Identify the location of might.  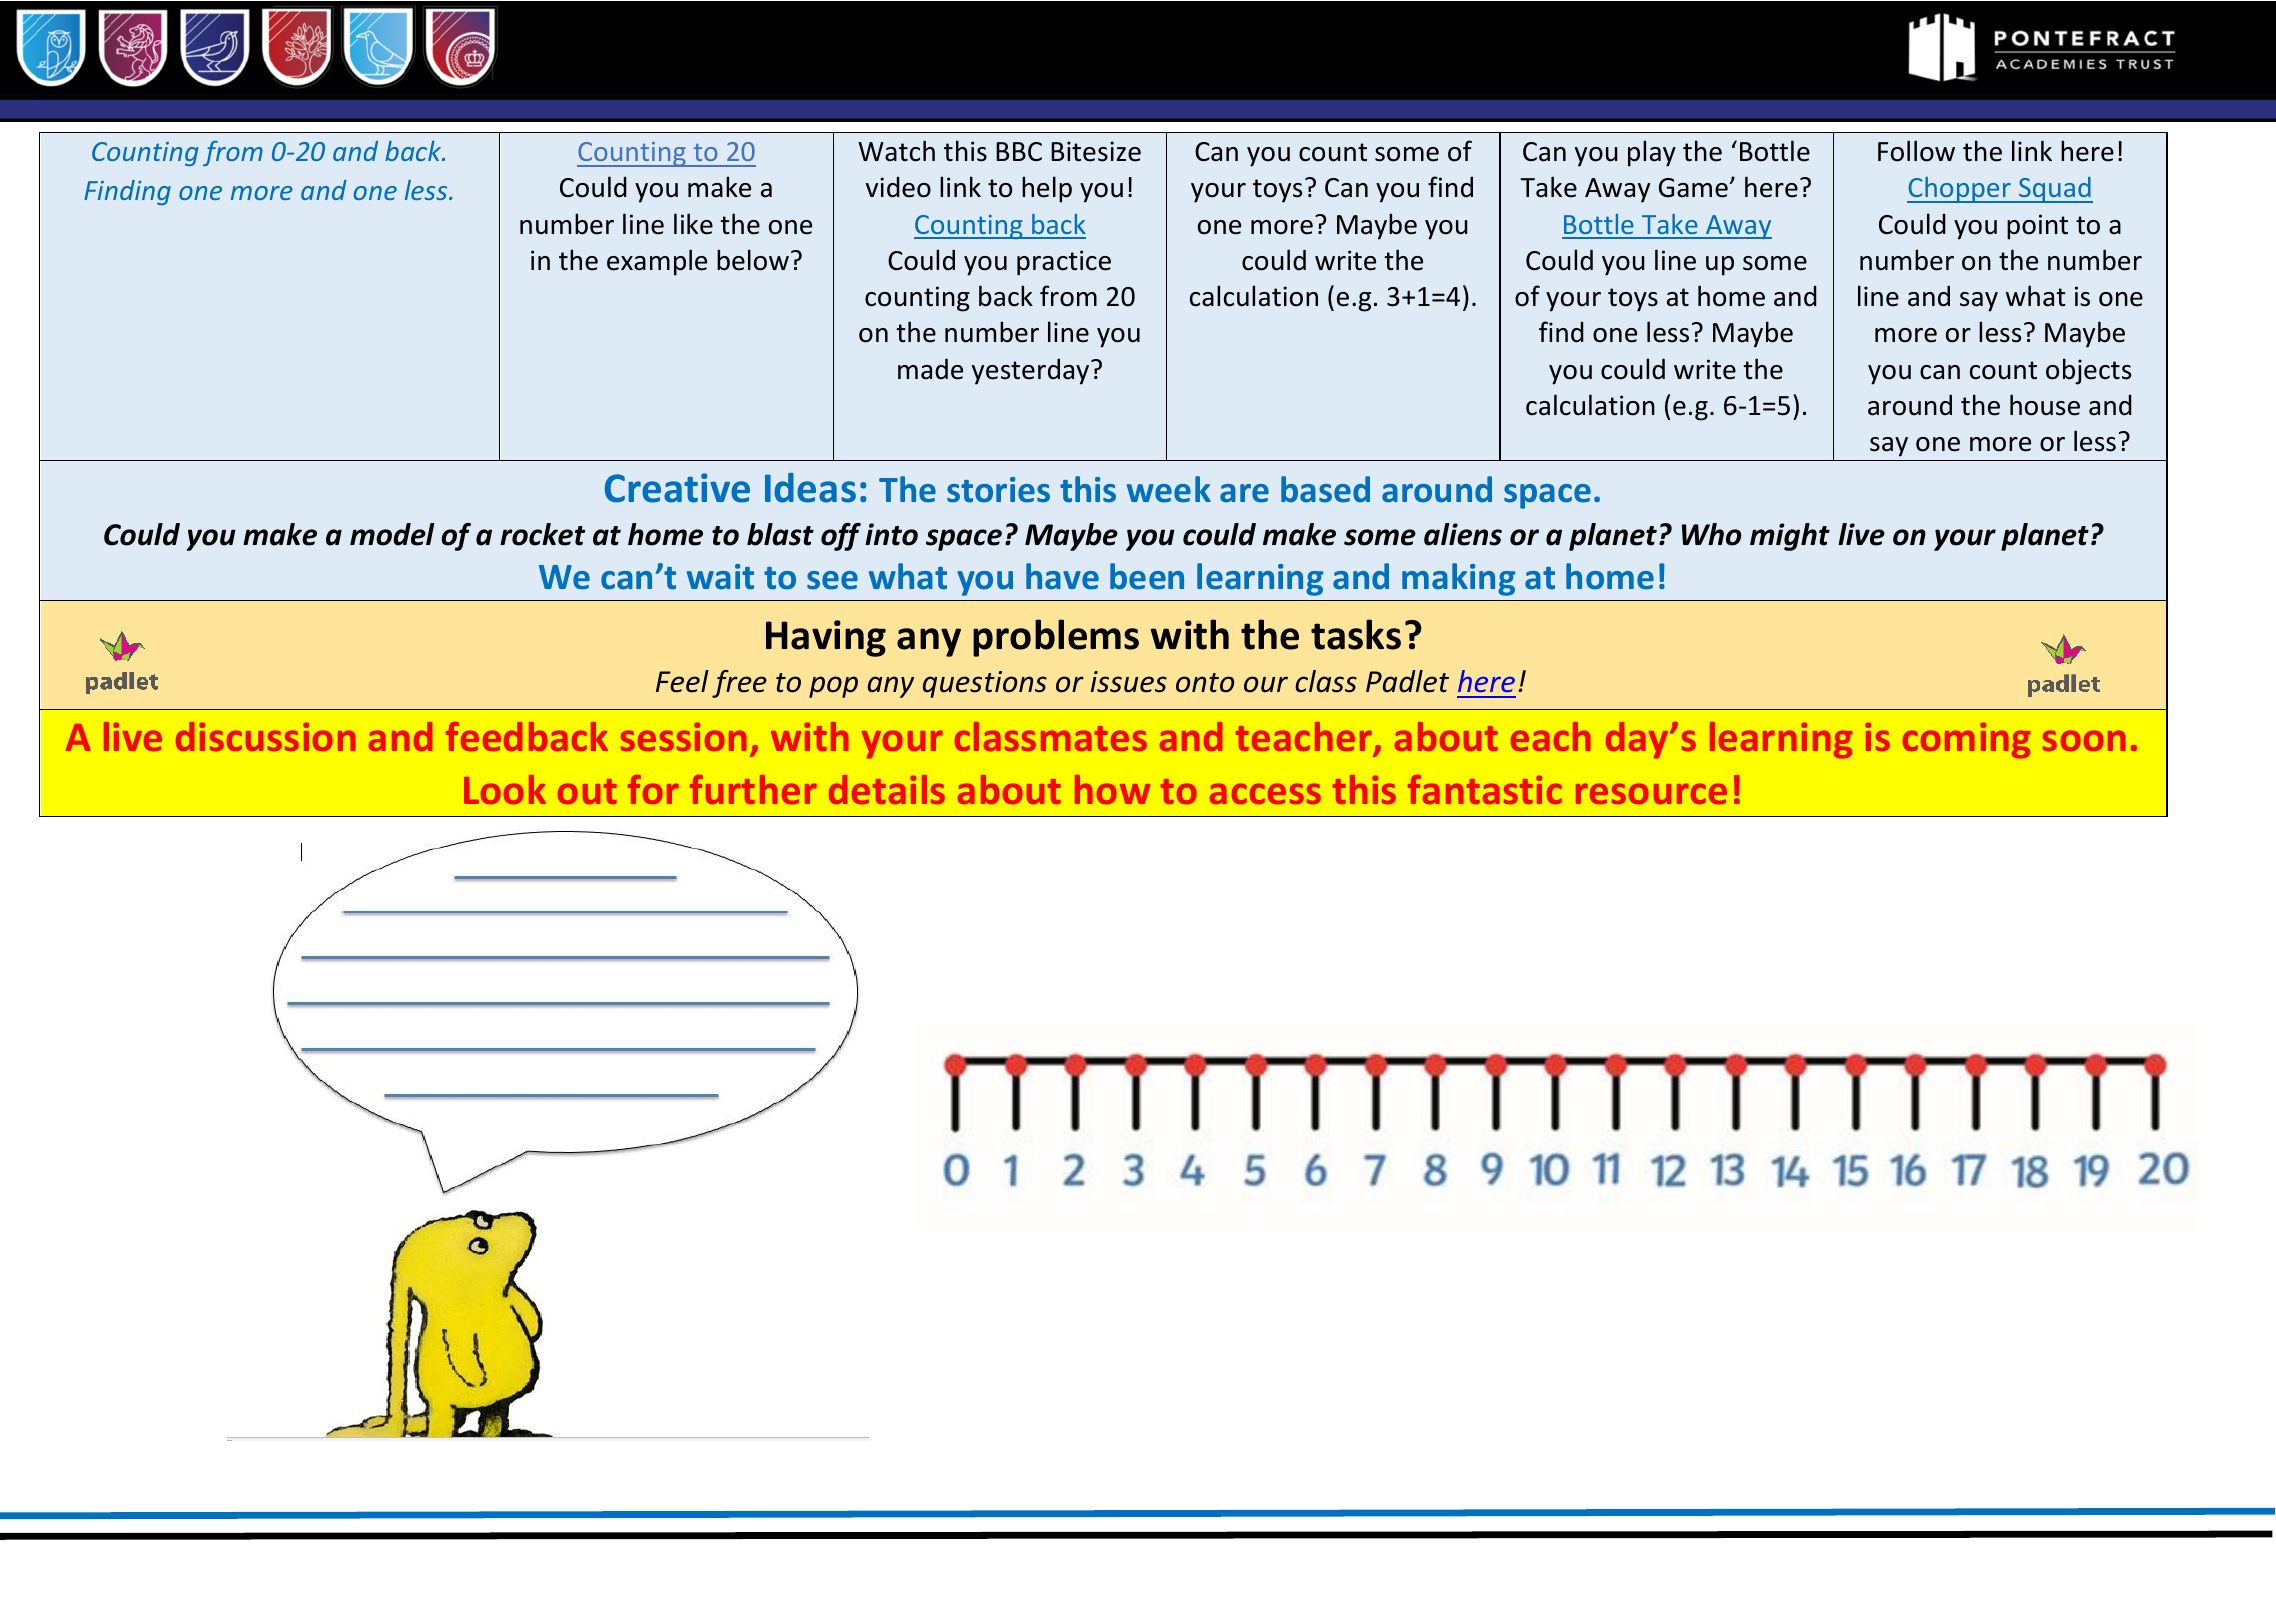
(1790, 537).
